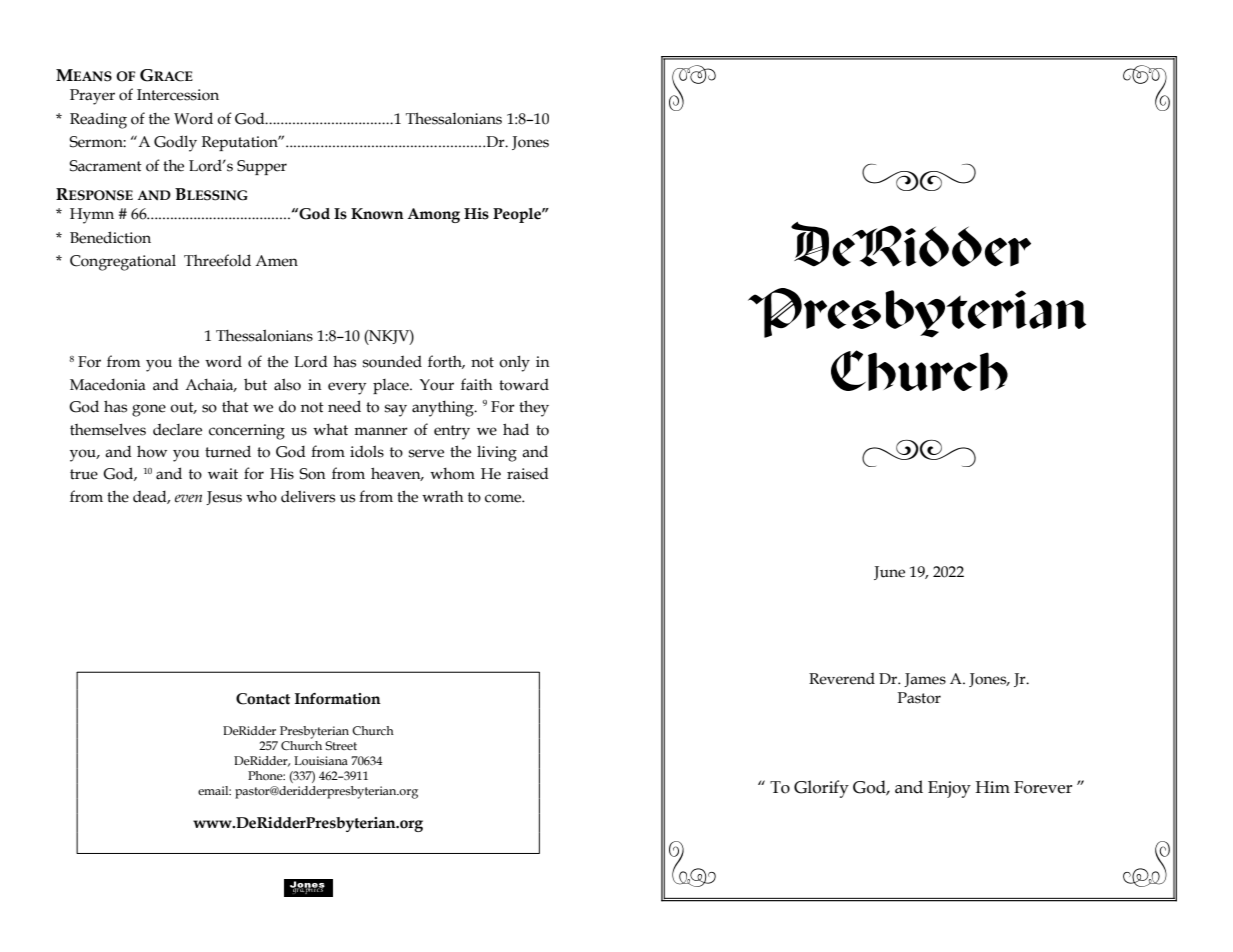 The width and height of the page is (1233, 952). Describe the element at coordinates (255, 384) in the page. I see `but` at that location.
